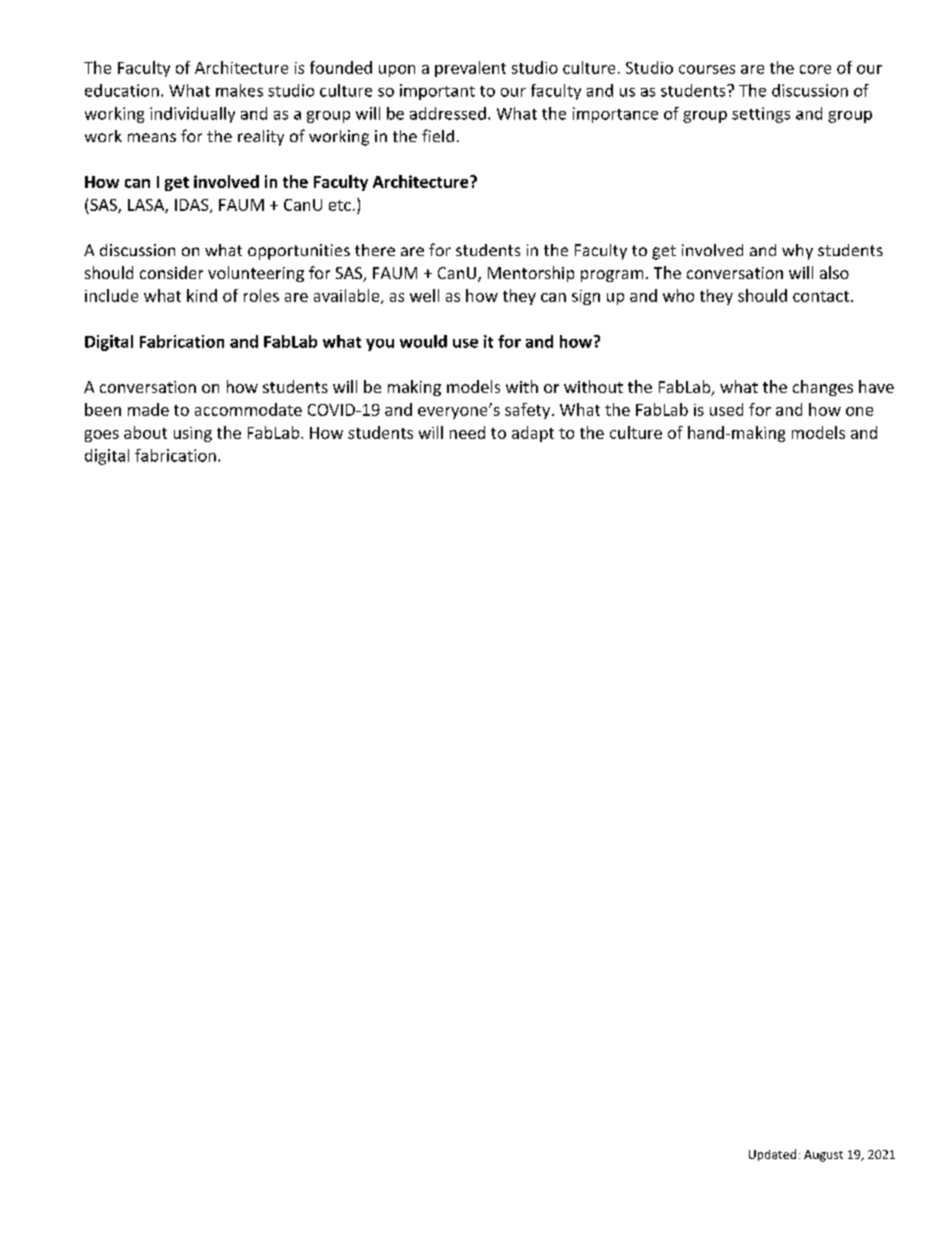 The width and height of the image is (952, 1233). What do you see at coordinates (145, 432) in the image?
I see `about` at bounding box center [145, 432].
